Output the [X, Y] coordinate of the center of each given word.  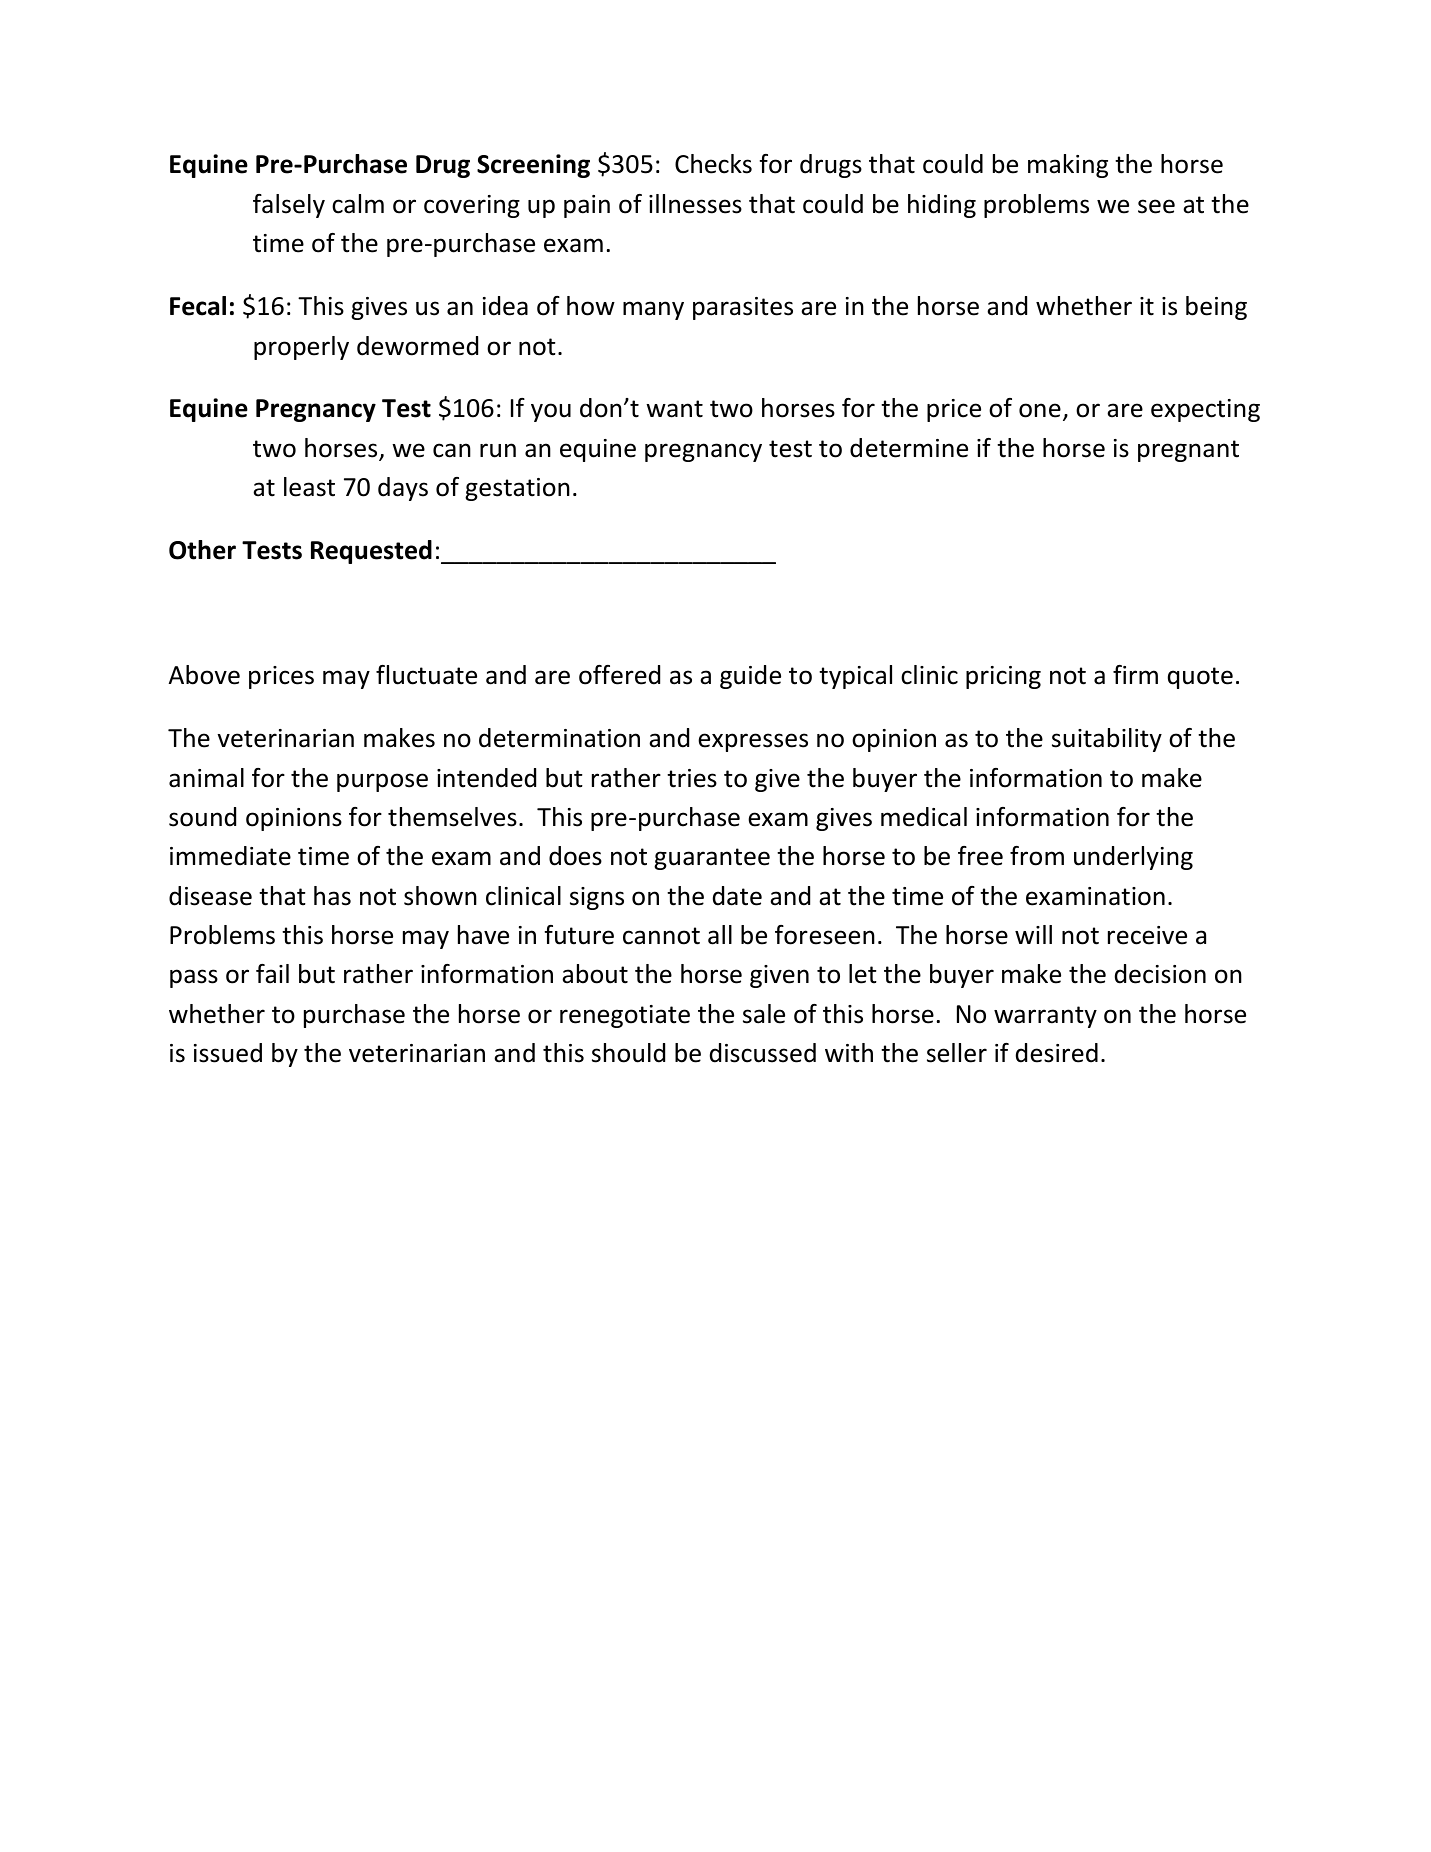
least [309, 487]
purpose [382, 782]
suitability [1107, 740]
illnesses [695, 204]
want [674, 409]
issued [228, 1053]
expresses [753, 742]
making [1068, 166]
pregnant [1188, 451]
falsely [289, 206]
